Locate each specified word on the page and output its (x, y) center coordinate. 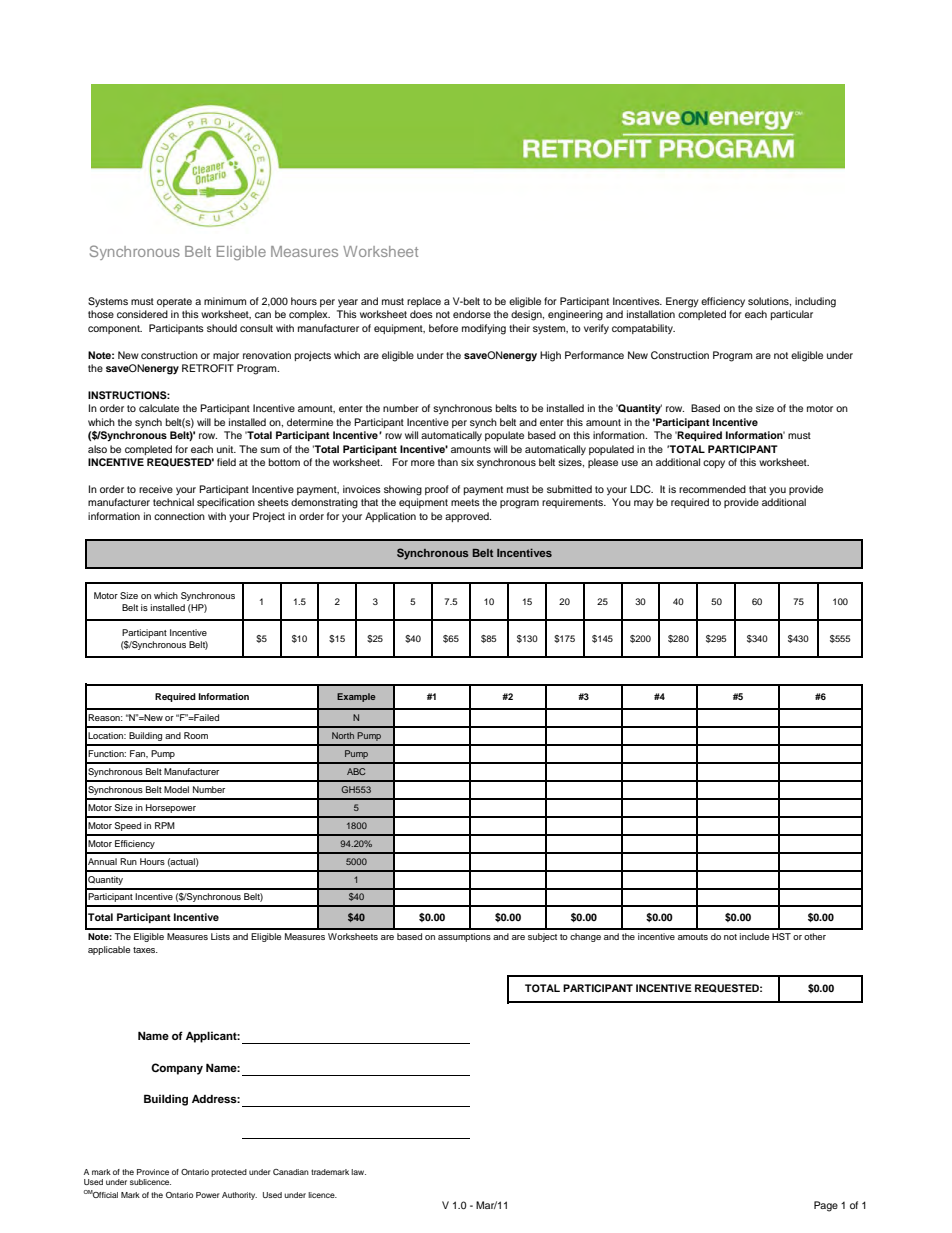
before (443, 328)
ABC (356, 771)
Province (153, 1172)
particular (792, 315)
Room (196, 735)
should (222, 328)
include (754, 936)
